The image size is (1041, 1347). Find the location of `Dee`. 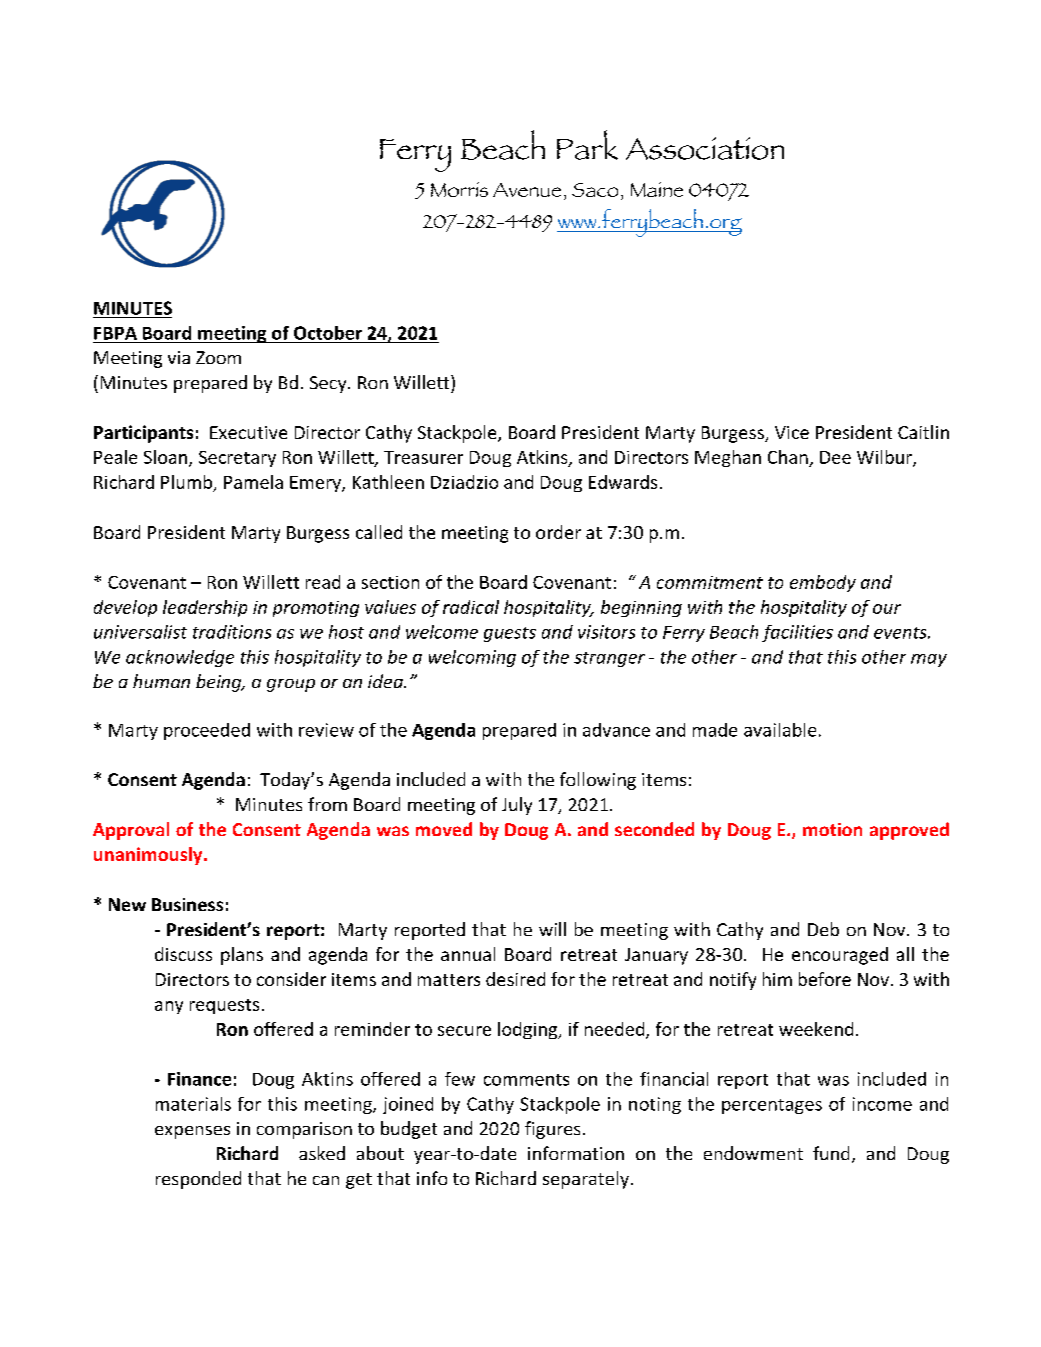

Dee is located at coordinates (835, 457).
